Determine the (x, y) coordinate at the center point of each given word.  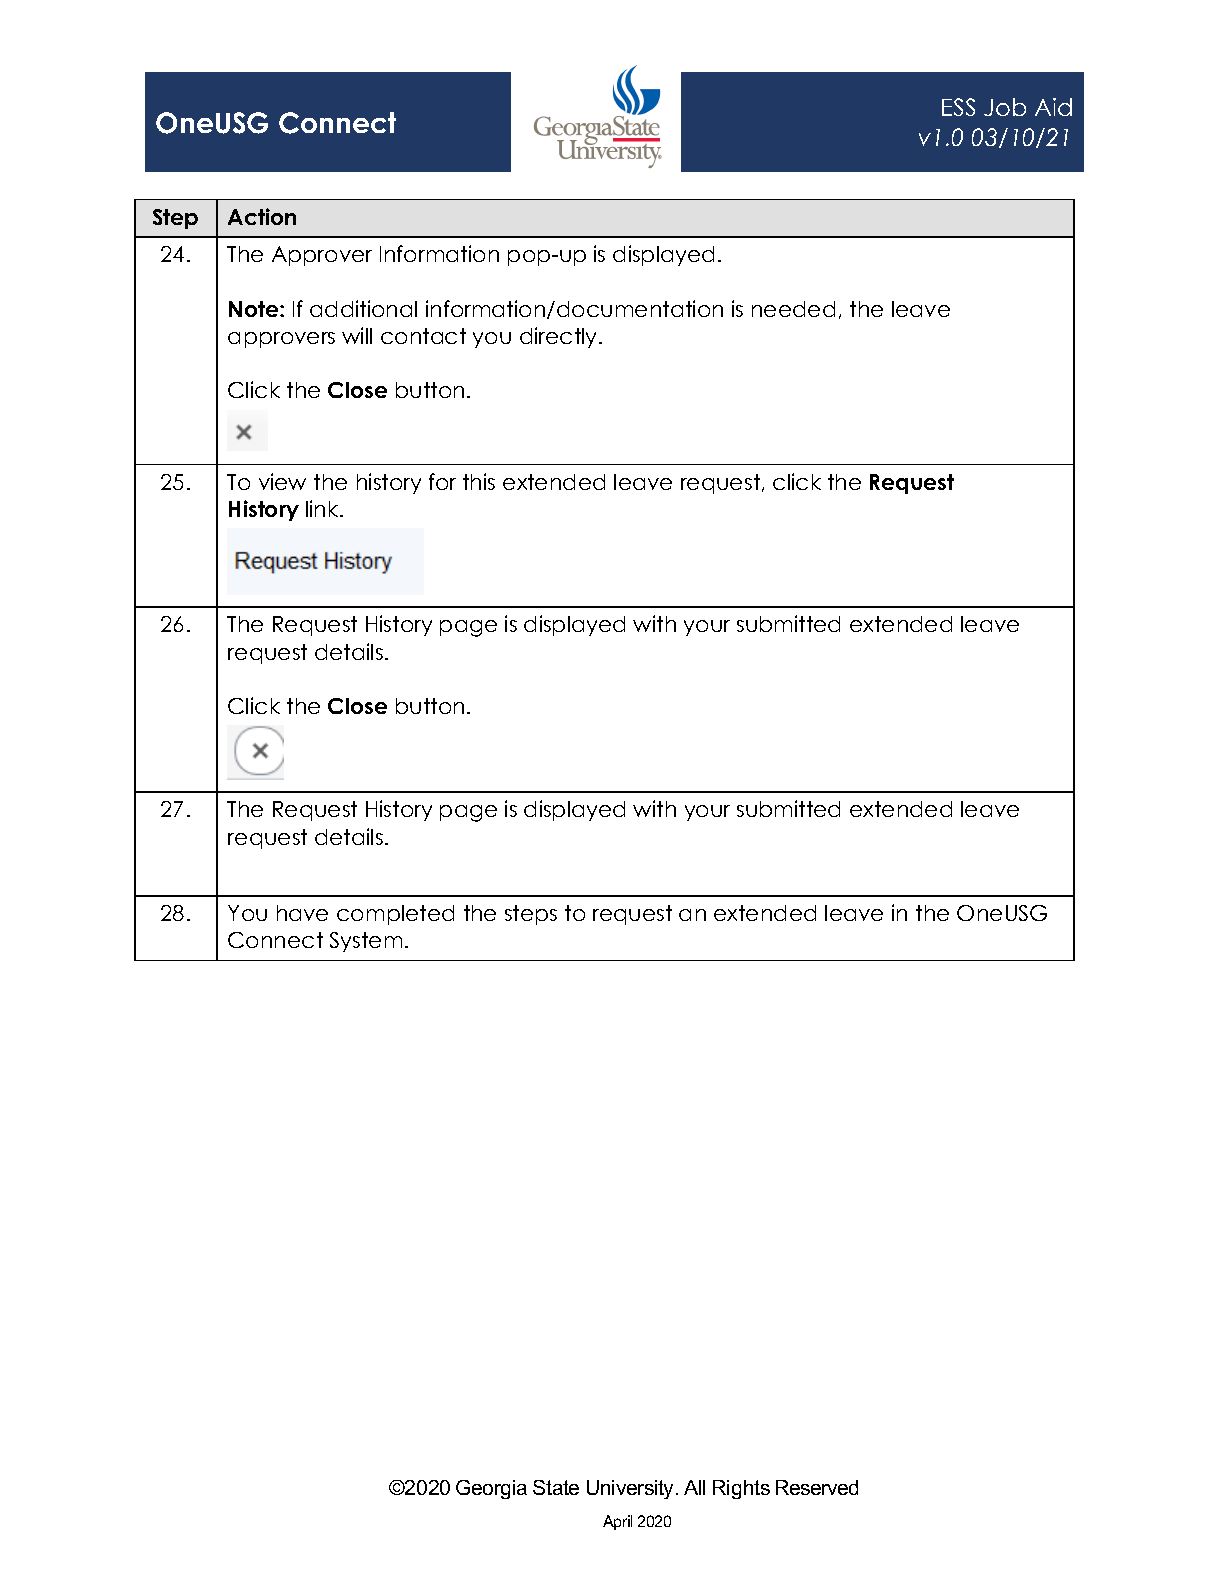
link (323, 508)
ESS (958, 107)
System (366, 942)
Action (262, 216)
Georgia (491, 1489)
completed (395, 915)
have (302, 913)
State (556, 1487)
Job (1005, 107)
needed (793, 309)
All (694, 1487)
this (479, 481)
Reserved (817, 1487)
